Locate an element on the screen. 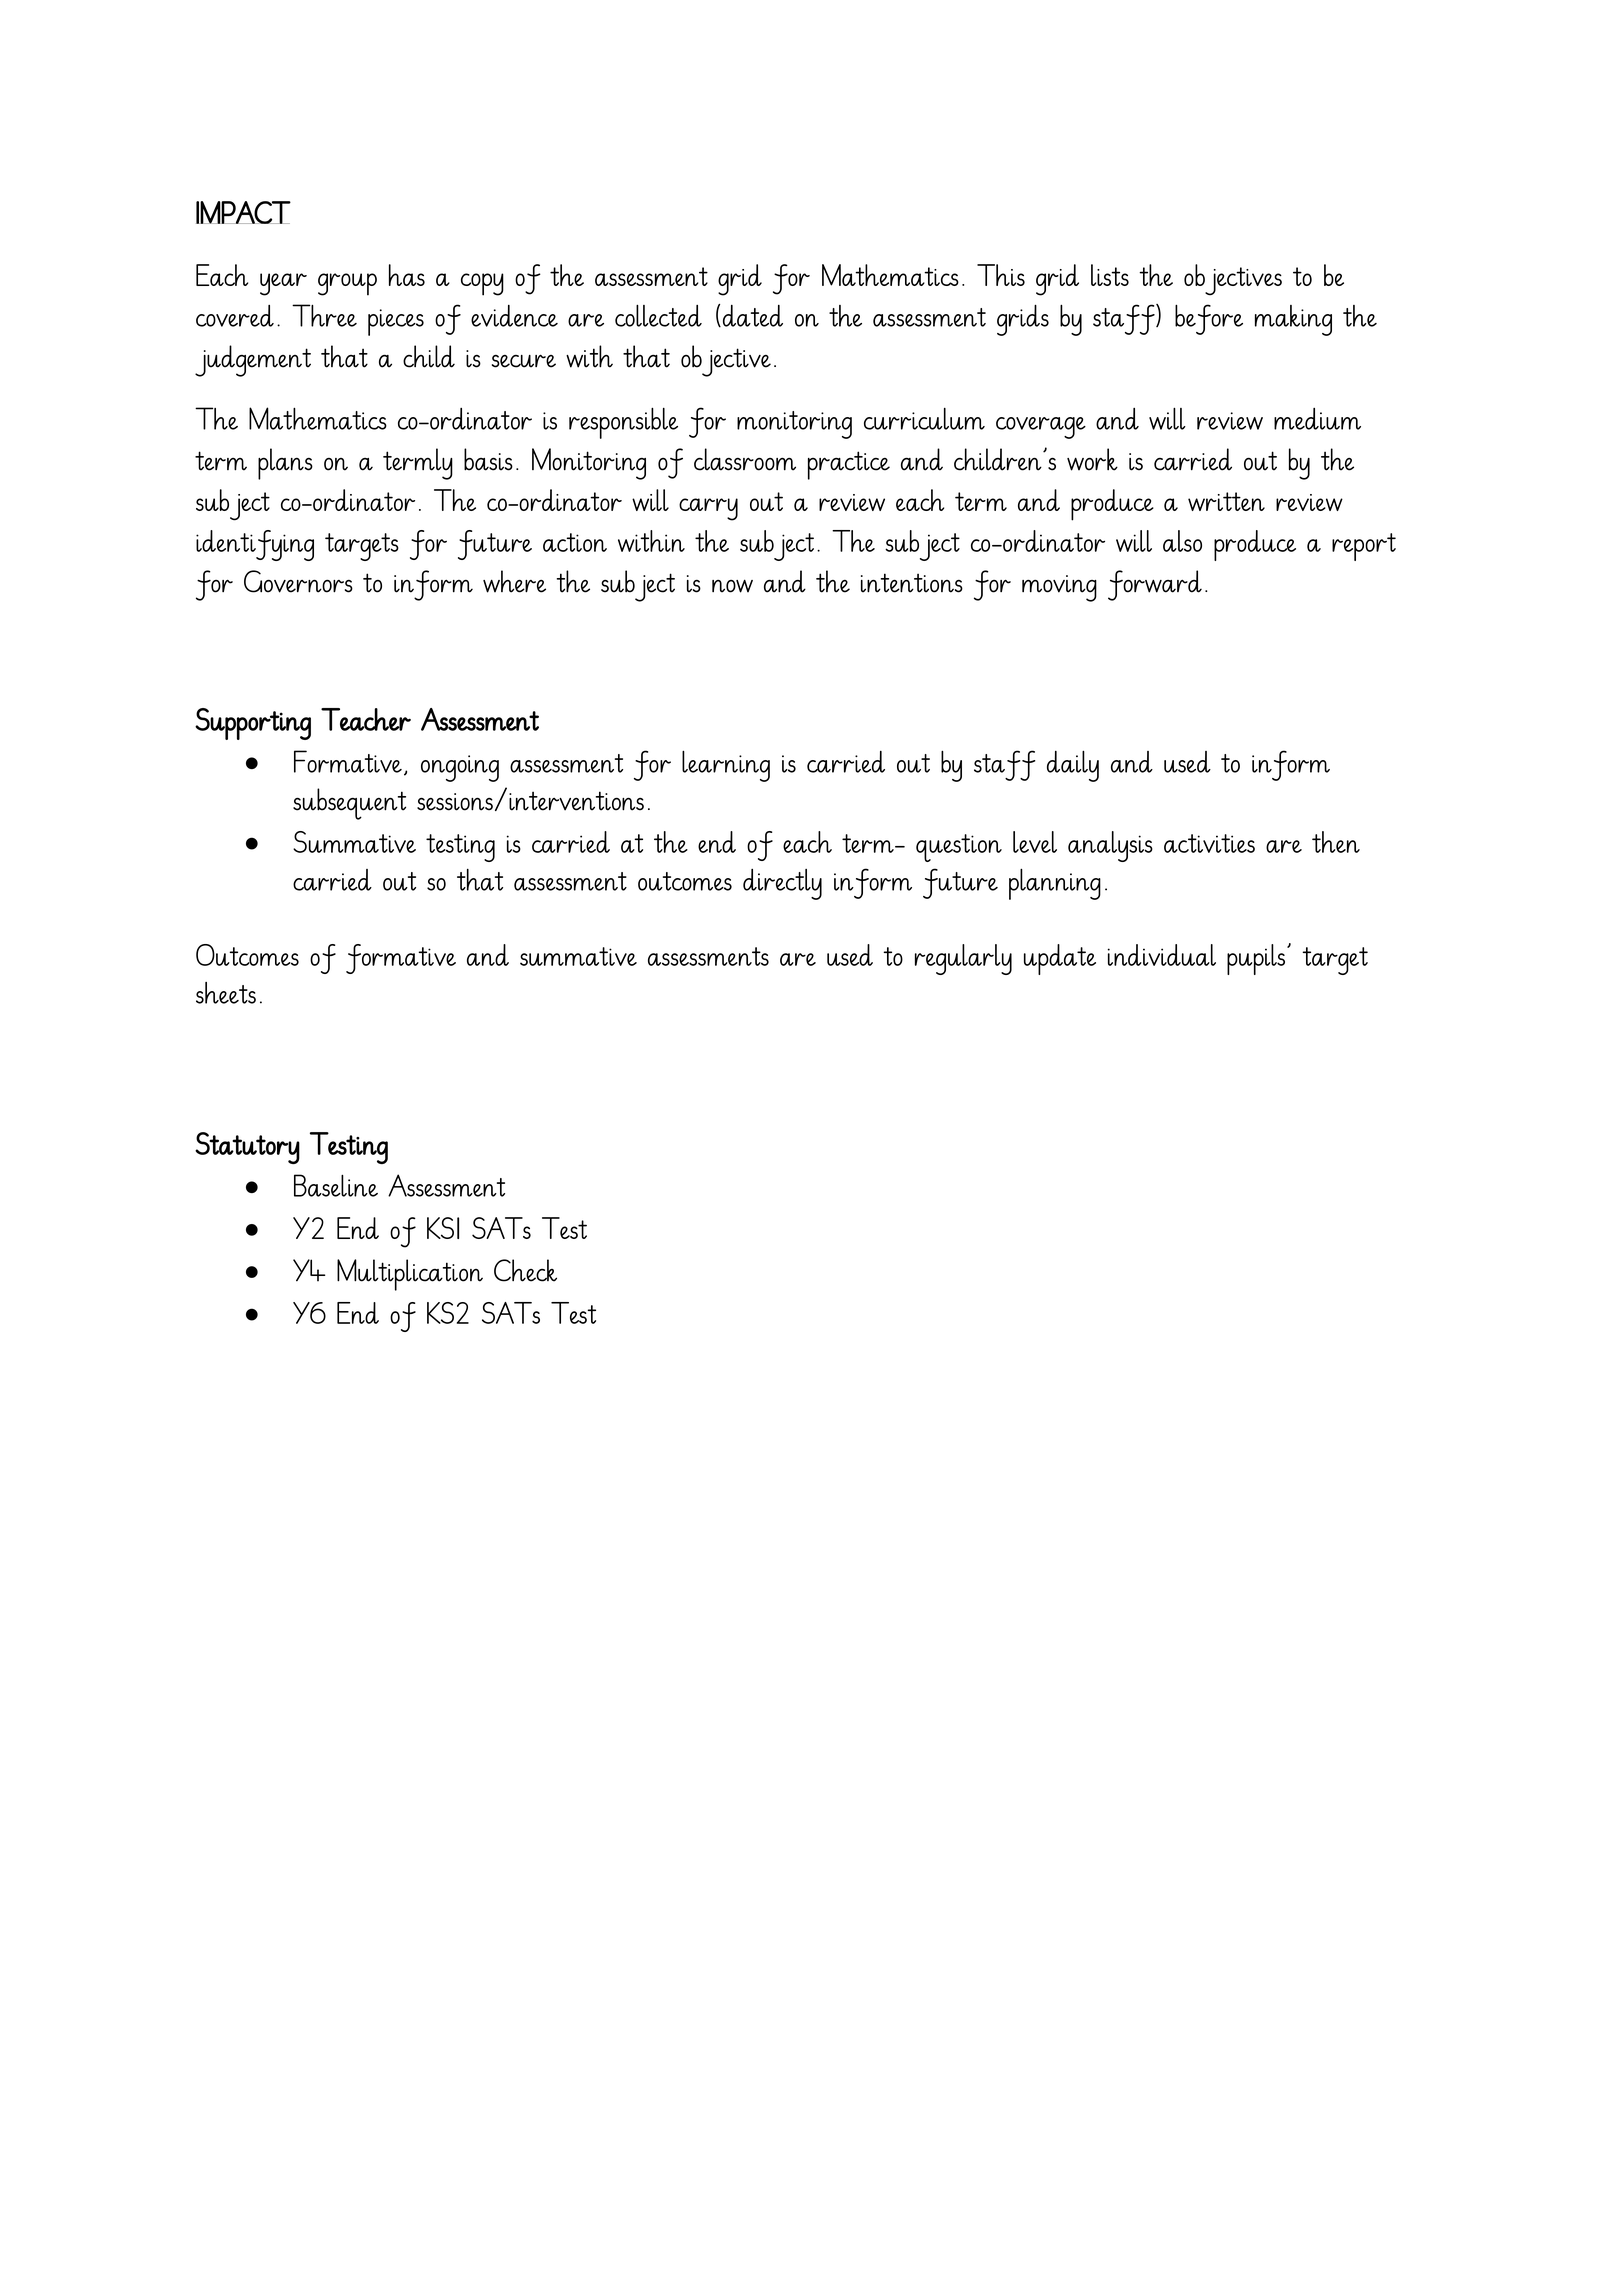  ongoing is located at coordinates (460, 768).
